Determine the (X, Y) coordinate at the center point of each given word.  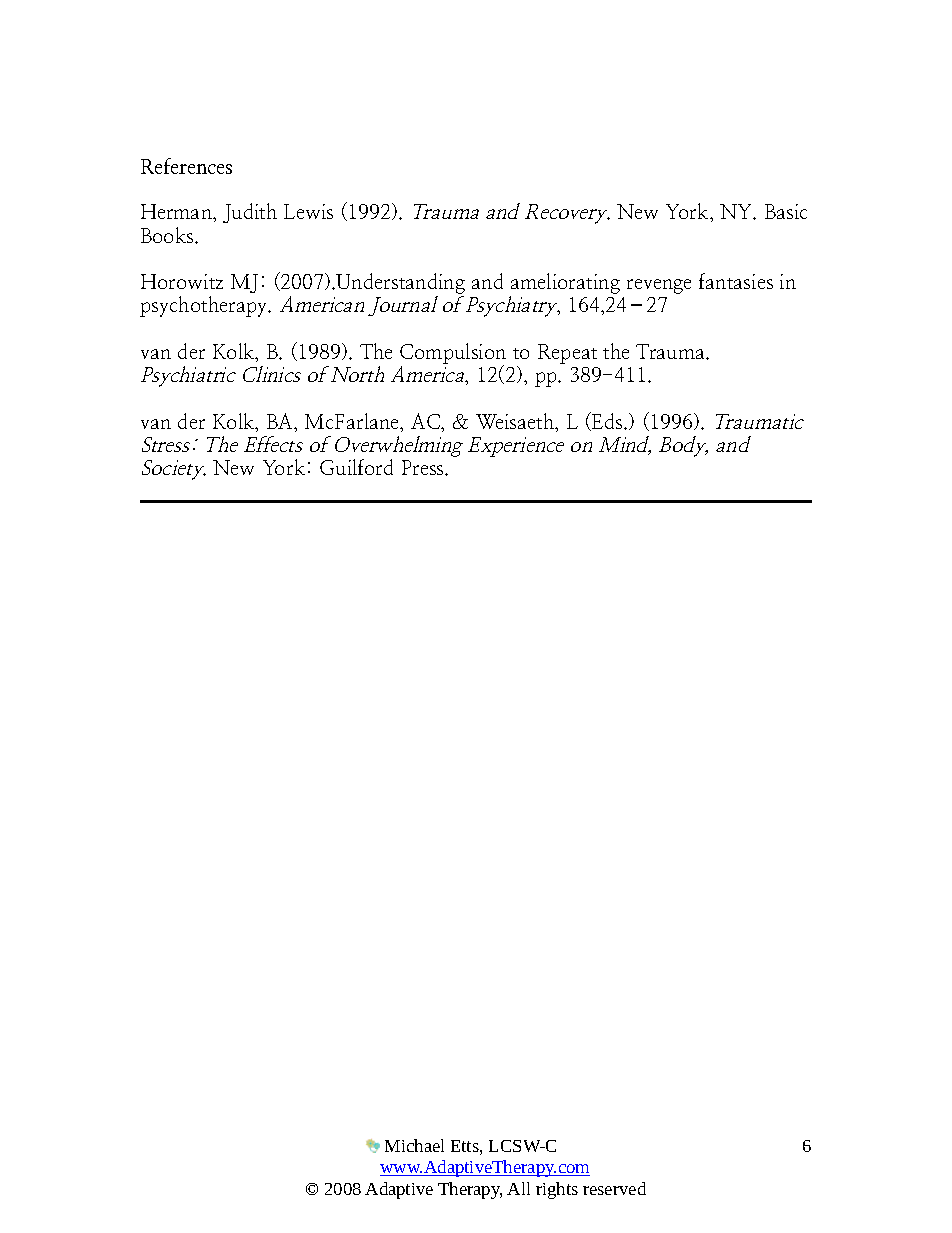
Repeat (567, 354)
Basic (786, 211)
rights (557, 1190)
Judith (250, 213)
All (518, 1188)
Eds (607, 421)
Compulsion (453, 355)
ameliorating (565, 285)
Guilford (356, 467)
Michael (414, 1145)
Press (424, 467)
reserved (614, 1188)
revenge (659, 286)
